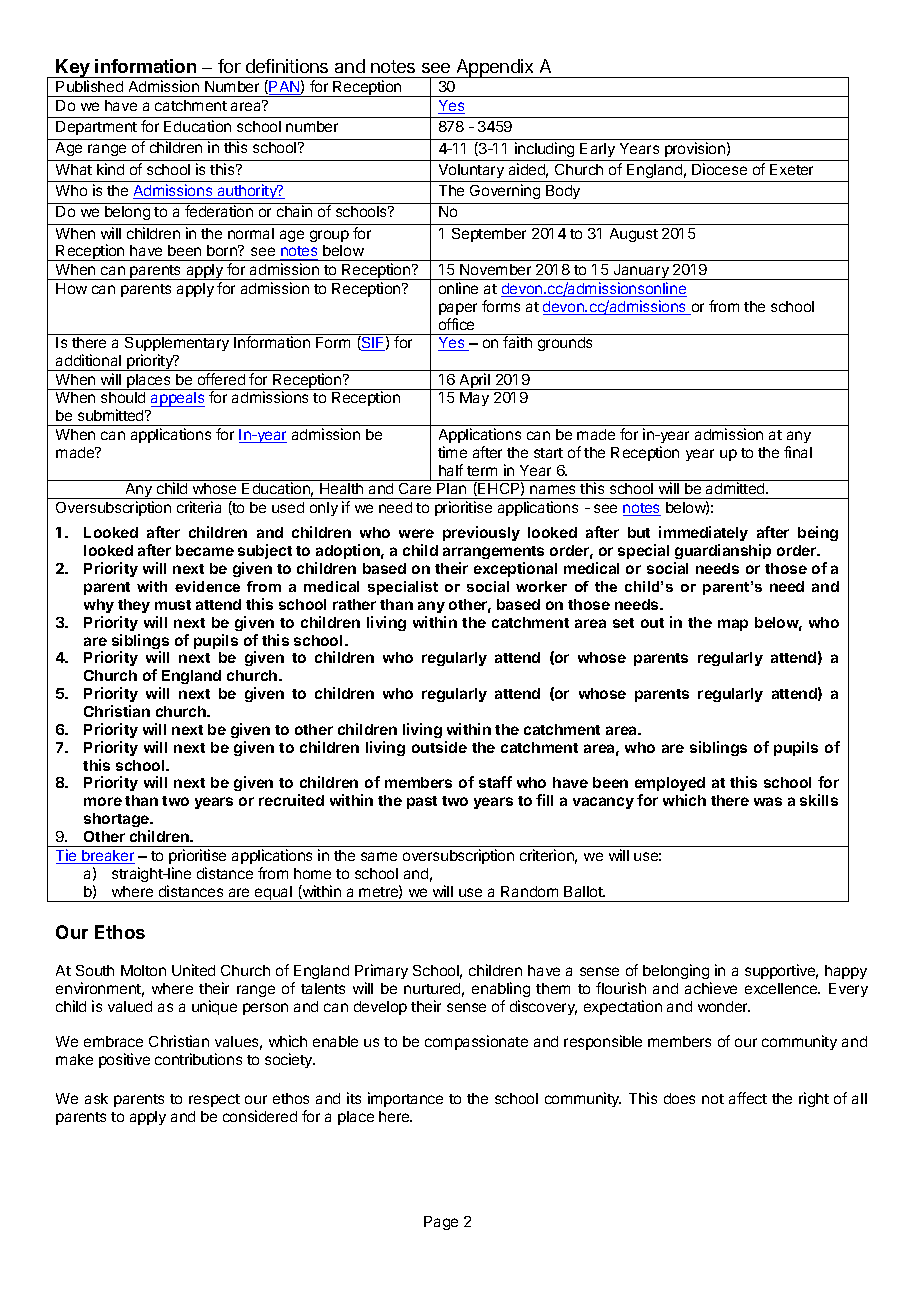 The image size is (924, 1308). What do you see at coordinates (214, 1100) in the page?
I see `respect` at bounding box center [214, 1100].
